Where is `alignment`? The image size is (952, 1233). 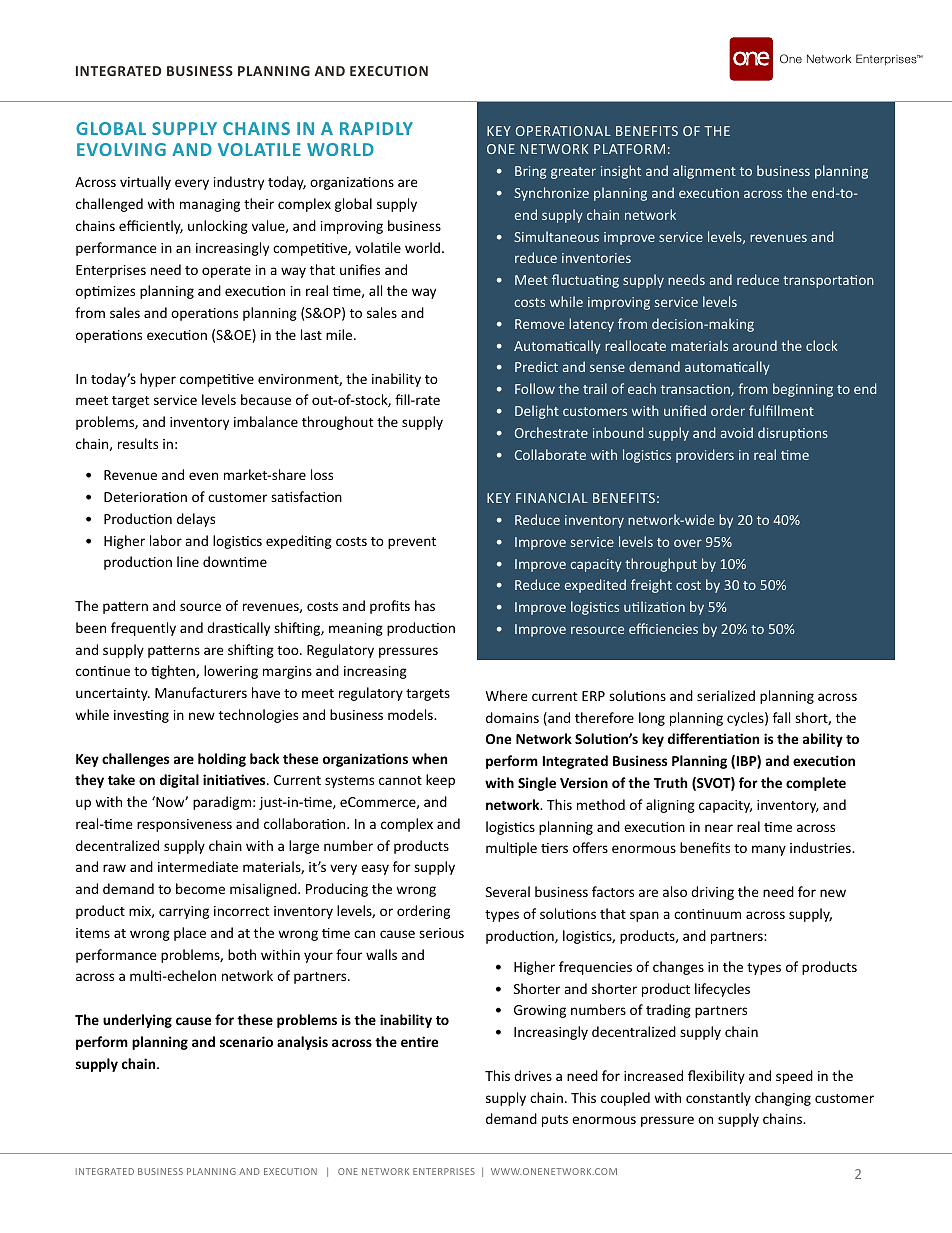 alignment is located at coordinates (704, 172).
